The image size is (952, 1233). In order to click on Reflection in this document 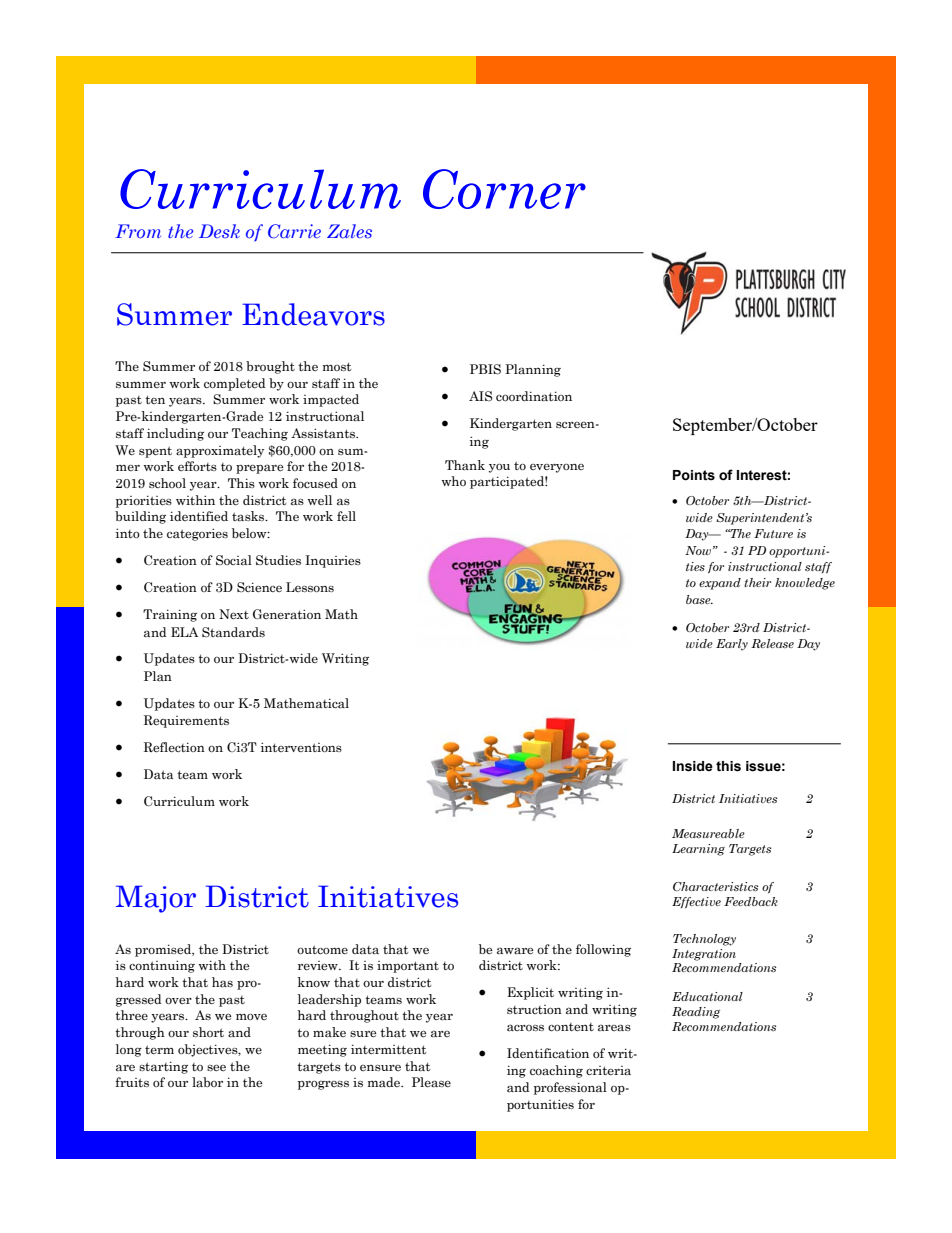, I will do `click(174, 747)`.
